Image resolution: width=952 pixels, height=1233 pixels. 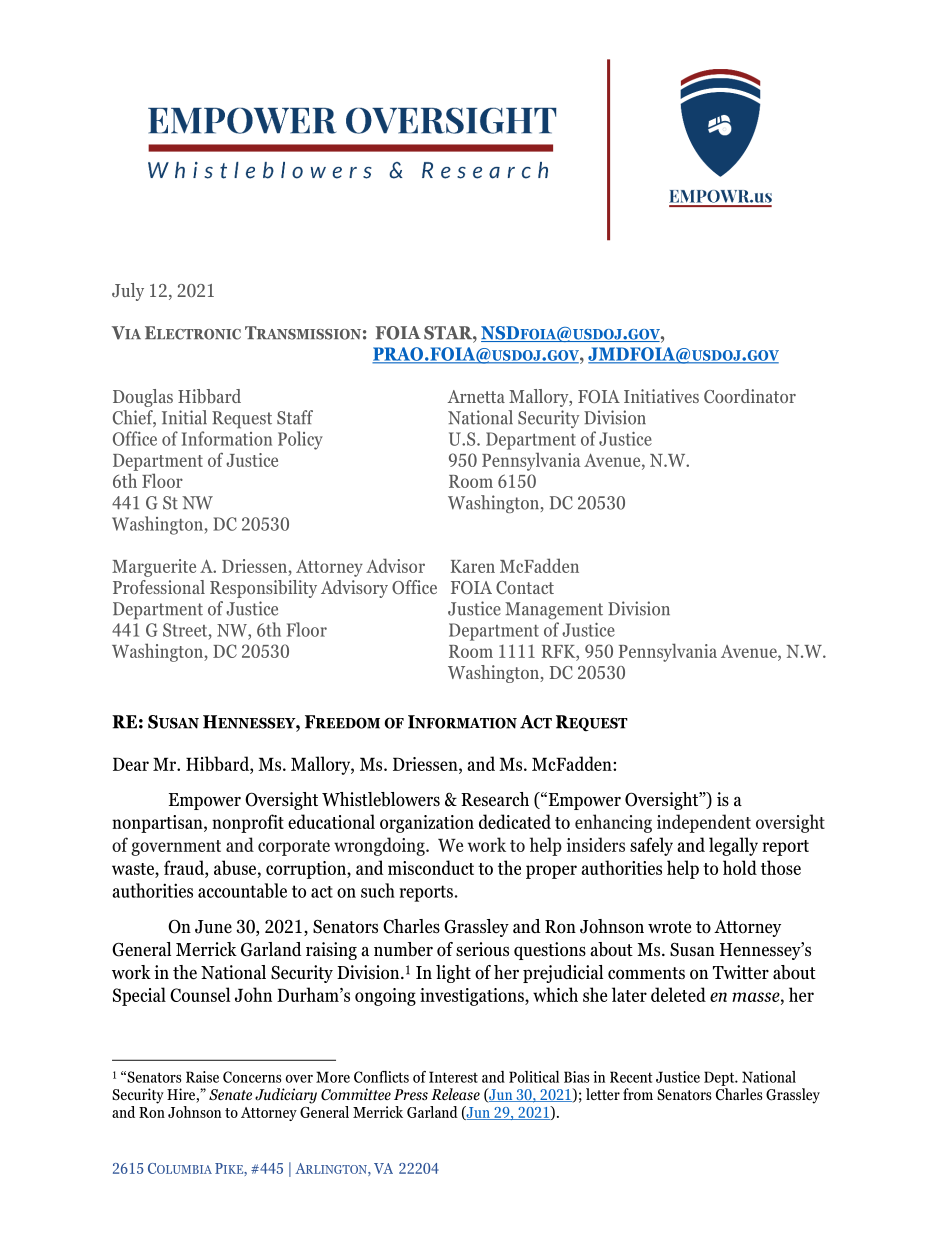 What do you see at coordinates (128, 292) in the screenshot?
I see `July` at bounding box center [128, 292].
